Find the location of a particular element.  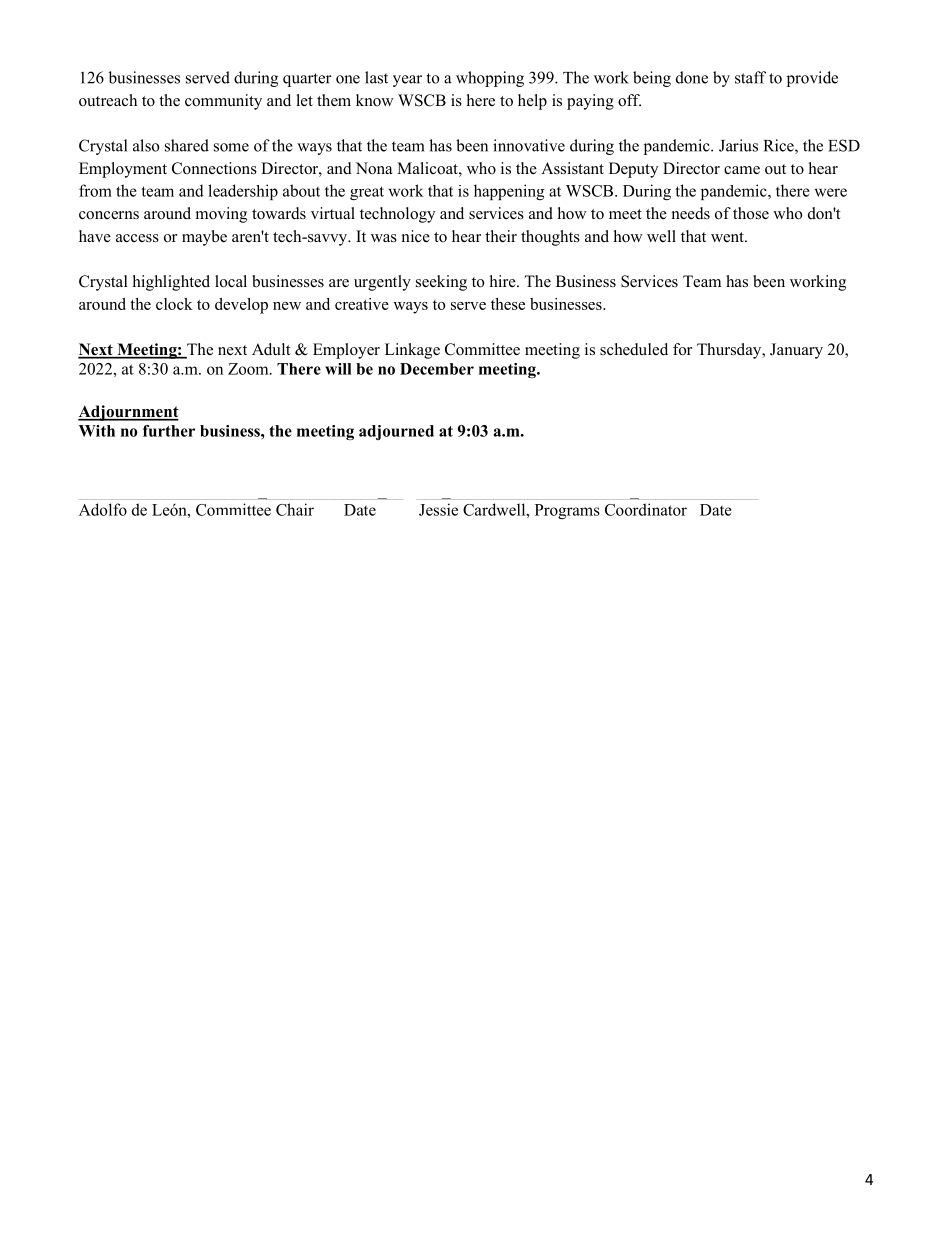

clock is located at coordinates (174, 304).
